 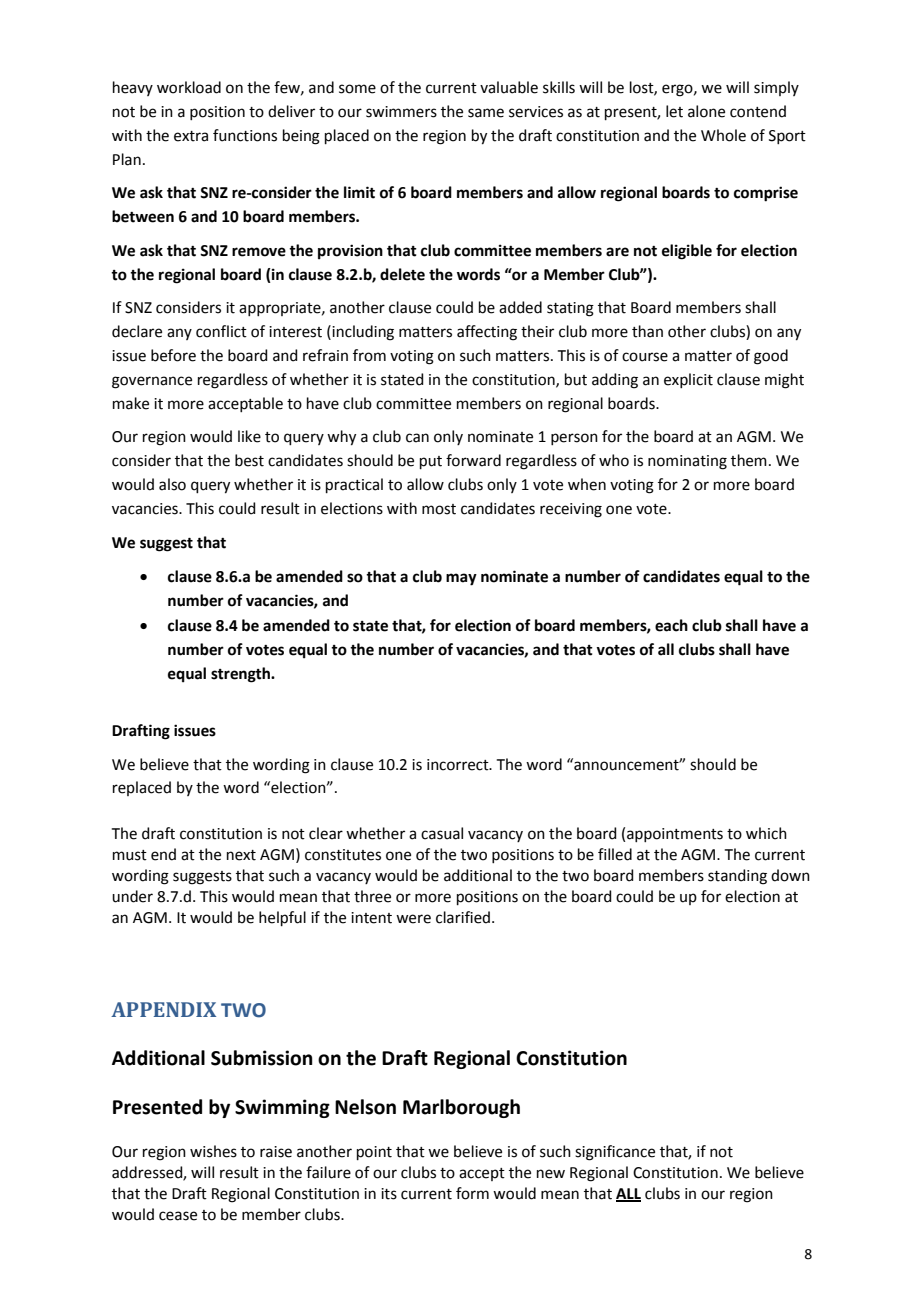 I want to click on alone, so click(x=706, y=111).
